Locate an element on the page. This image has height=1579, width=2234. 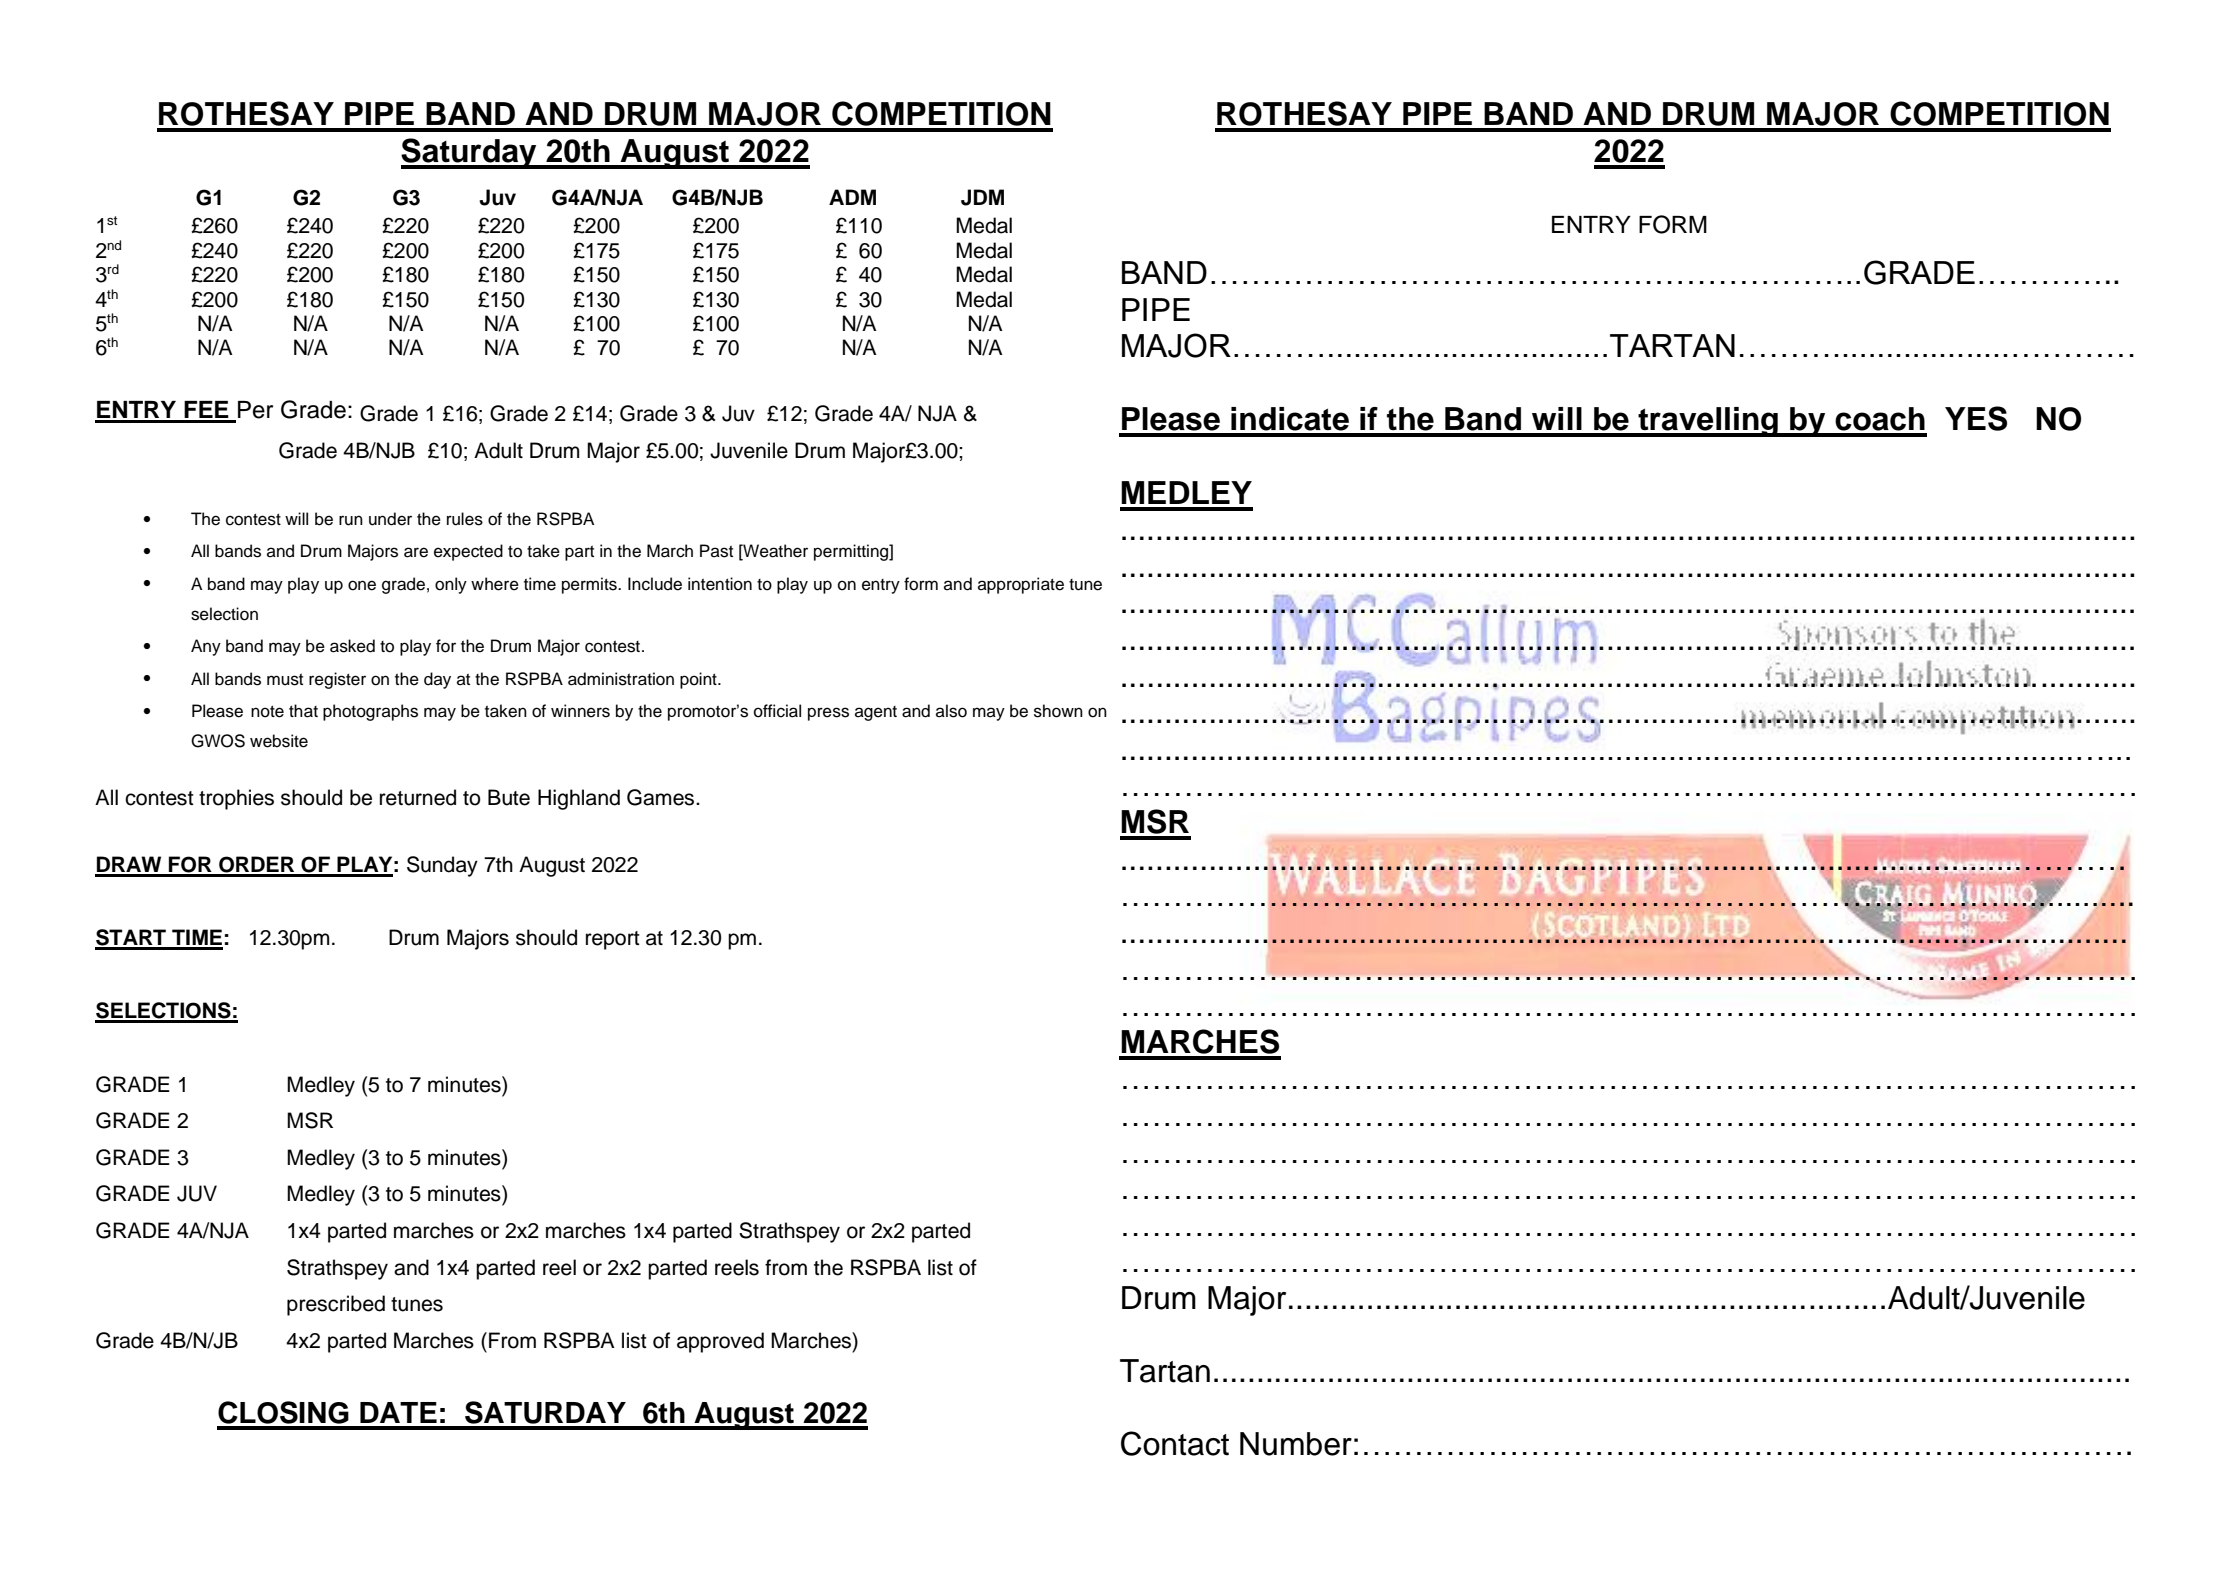
report is located at coordinates (613, 940).
